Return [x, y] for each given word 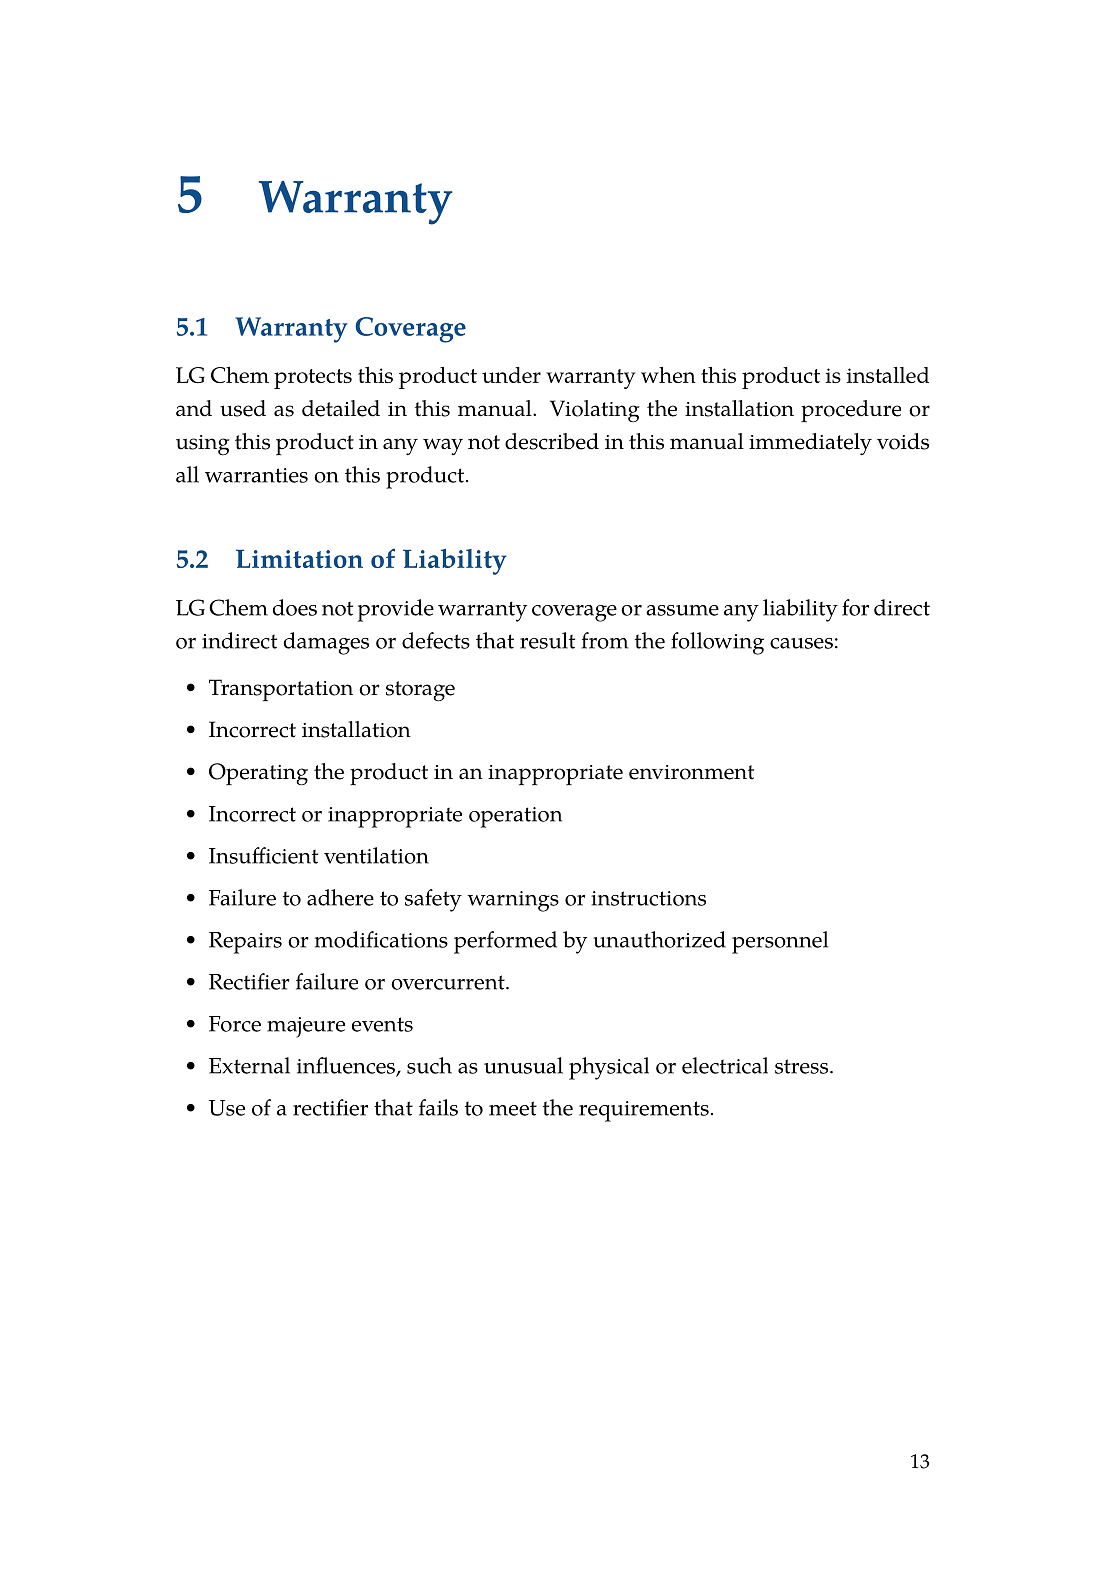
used [243, 408]
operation [515, 817]
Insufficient [263, 855]
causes [801, 643]
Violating [595, 411]
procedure [851, 411]
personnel [780, 942]
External [249, 1065]
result [547, 640]
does [295, 607]
